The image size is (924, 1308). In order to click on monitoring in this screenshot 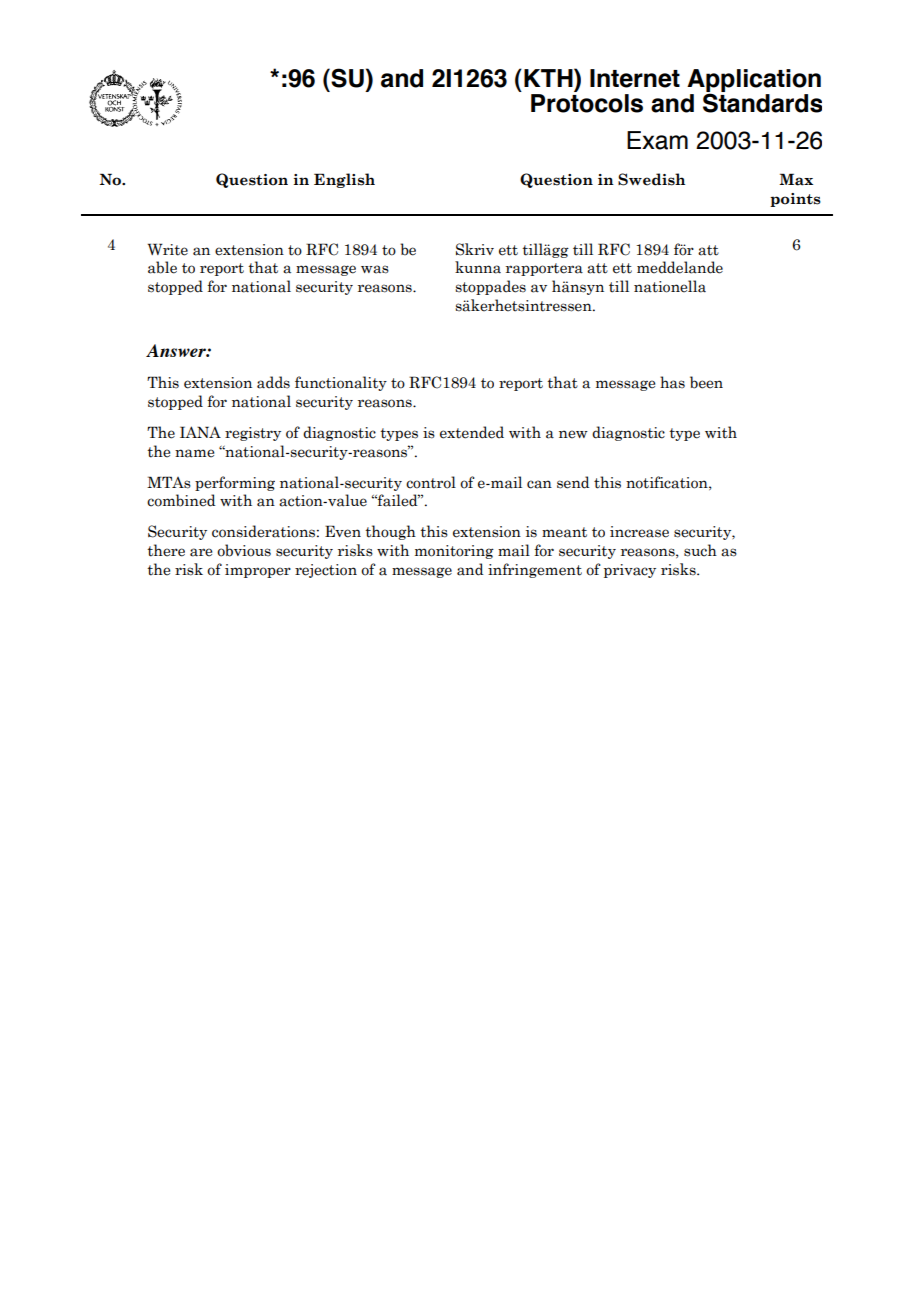, I will do `click(454, 552)`.
